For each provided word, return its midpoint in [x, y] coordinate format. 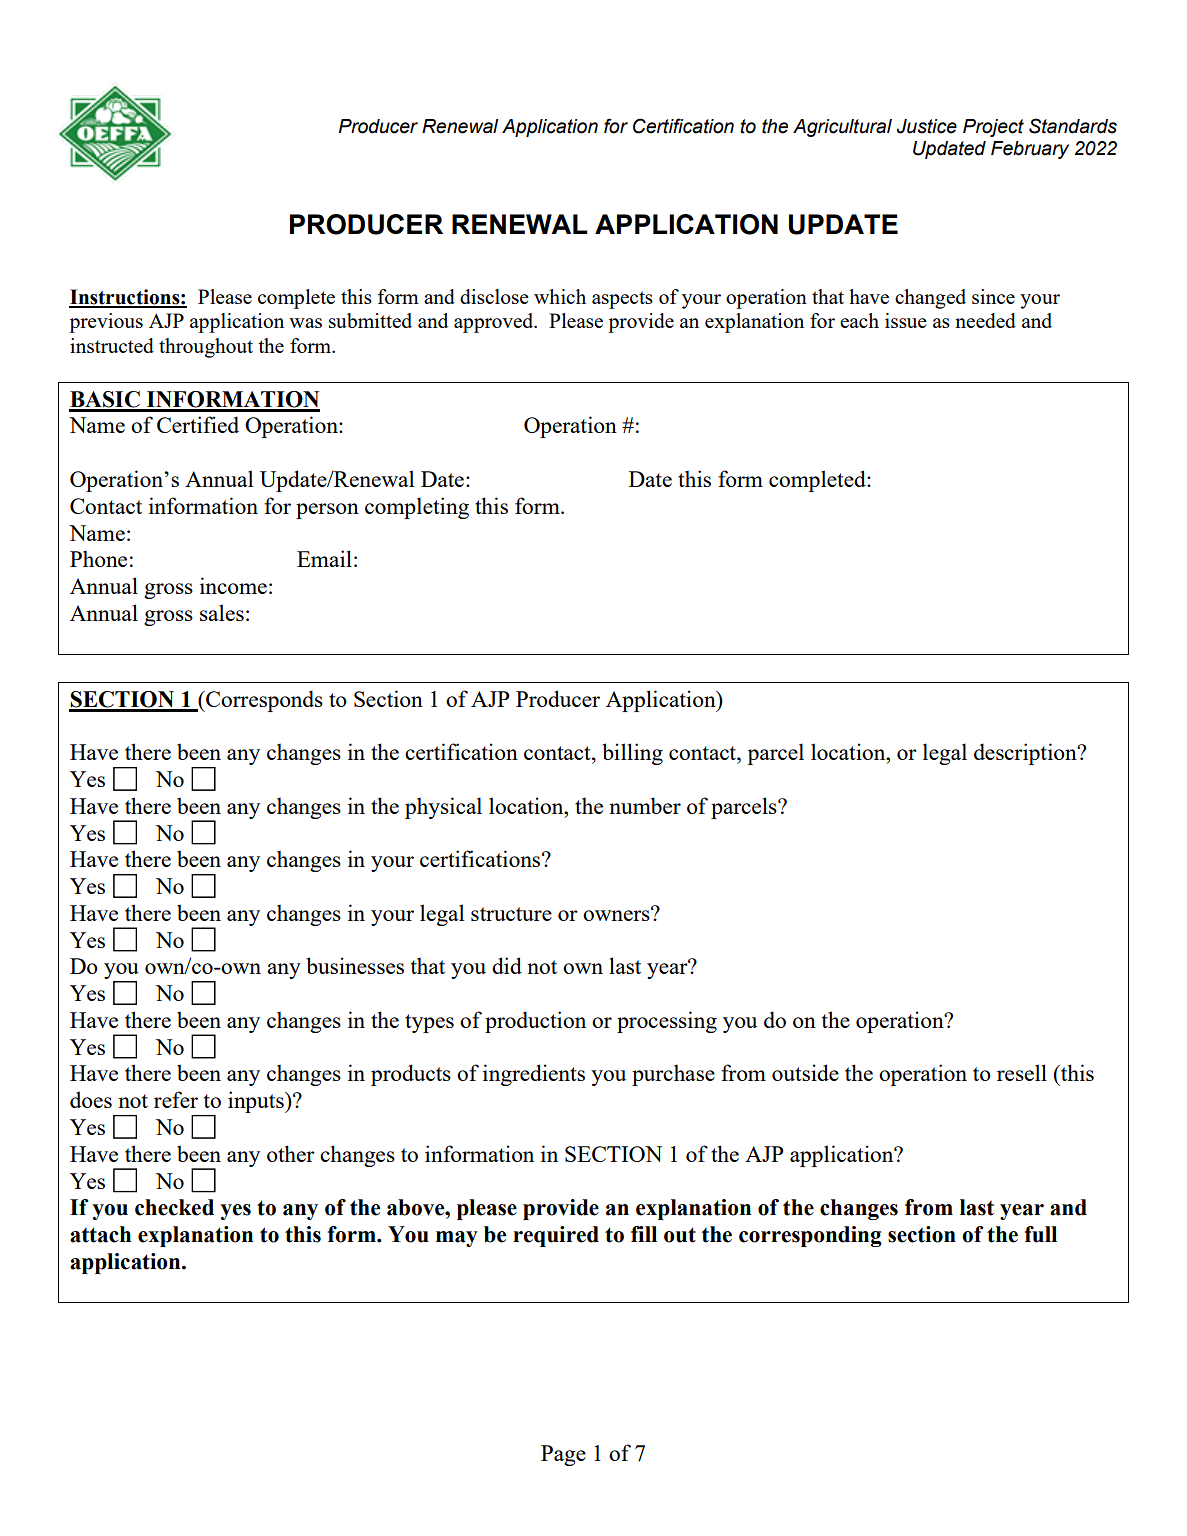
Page [563, 1455]
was [305, 323]
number [645, 805]
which [560, 296]
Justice [927, 126]
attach [100, 1234]
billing [632, 754]
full [1041, 1234]
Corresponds [263, 701]
